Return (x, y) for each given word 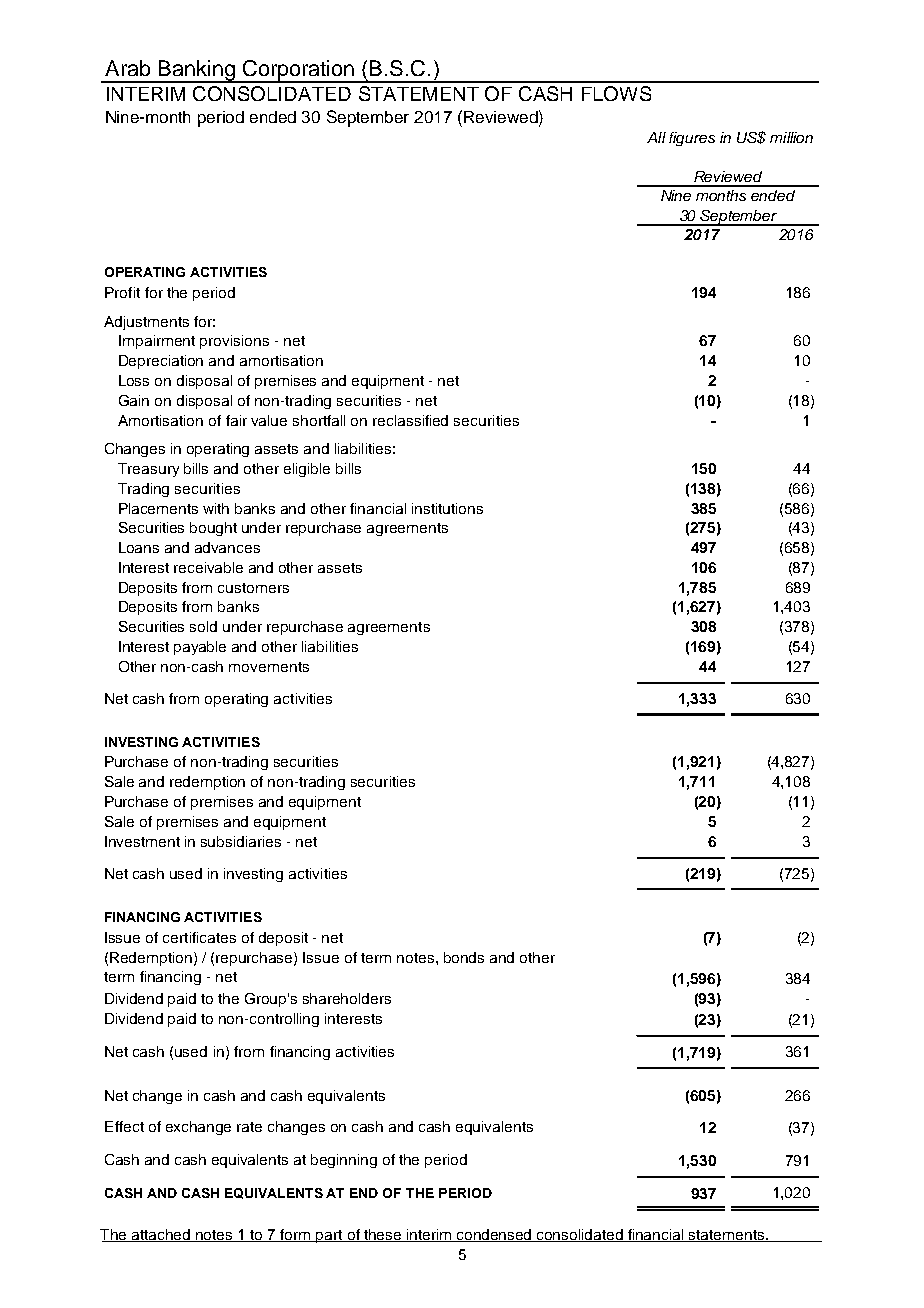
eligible (307, 470)
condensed (494, 1235)
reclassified (410, 420)
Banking (197, 71)
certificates (199, 937)
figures (692, 139)
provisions (234, 342)
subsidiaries (241, 841)
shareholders (347, 998)
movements (269, 667)
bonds (464, 957)
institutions (447, 508)
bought (213, 529)
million (791, 137)
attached (161, 1235)
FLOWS (616, 93)
